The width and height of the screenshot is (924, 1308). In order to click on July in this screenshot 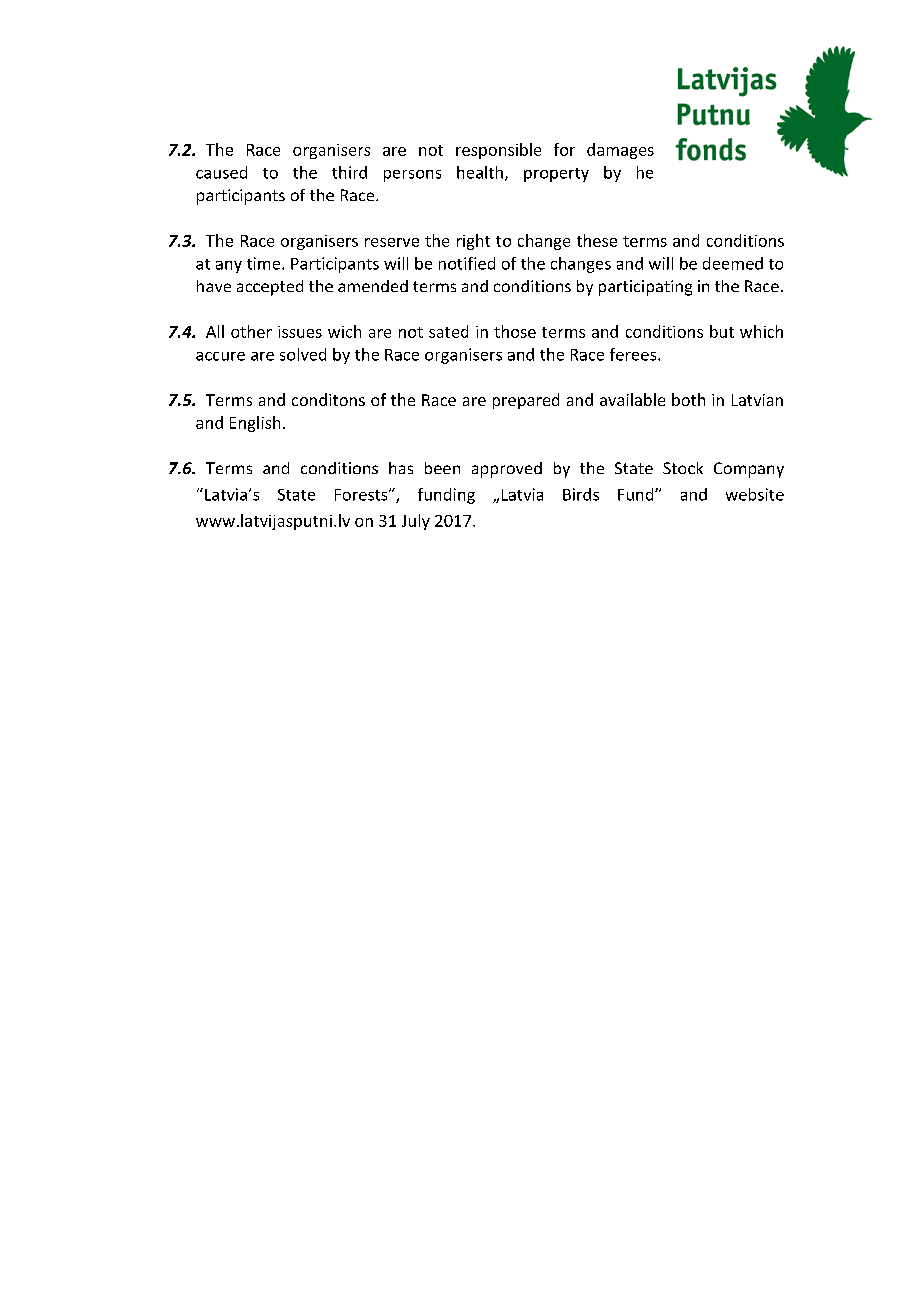, I will do `click(416, 522)`.
